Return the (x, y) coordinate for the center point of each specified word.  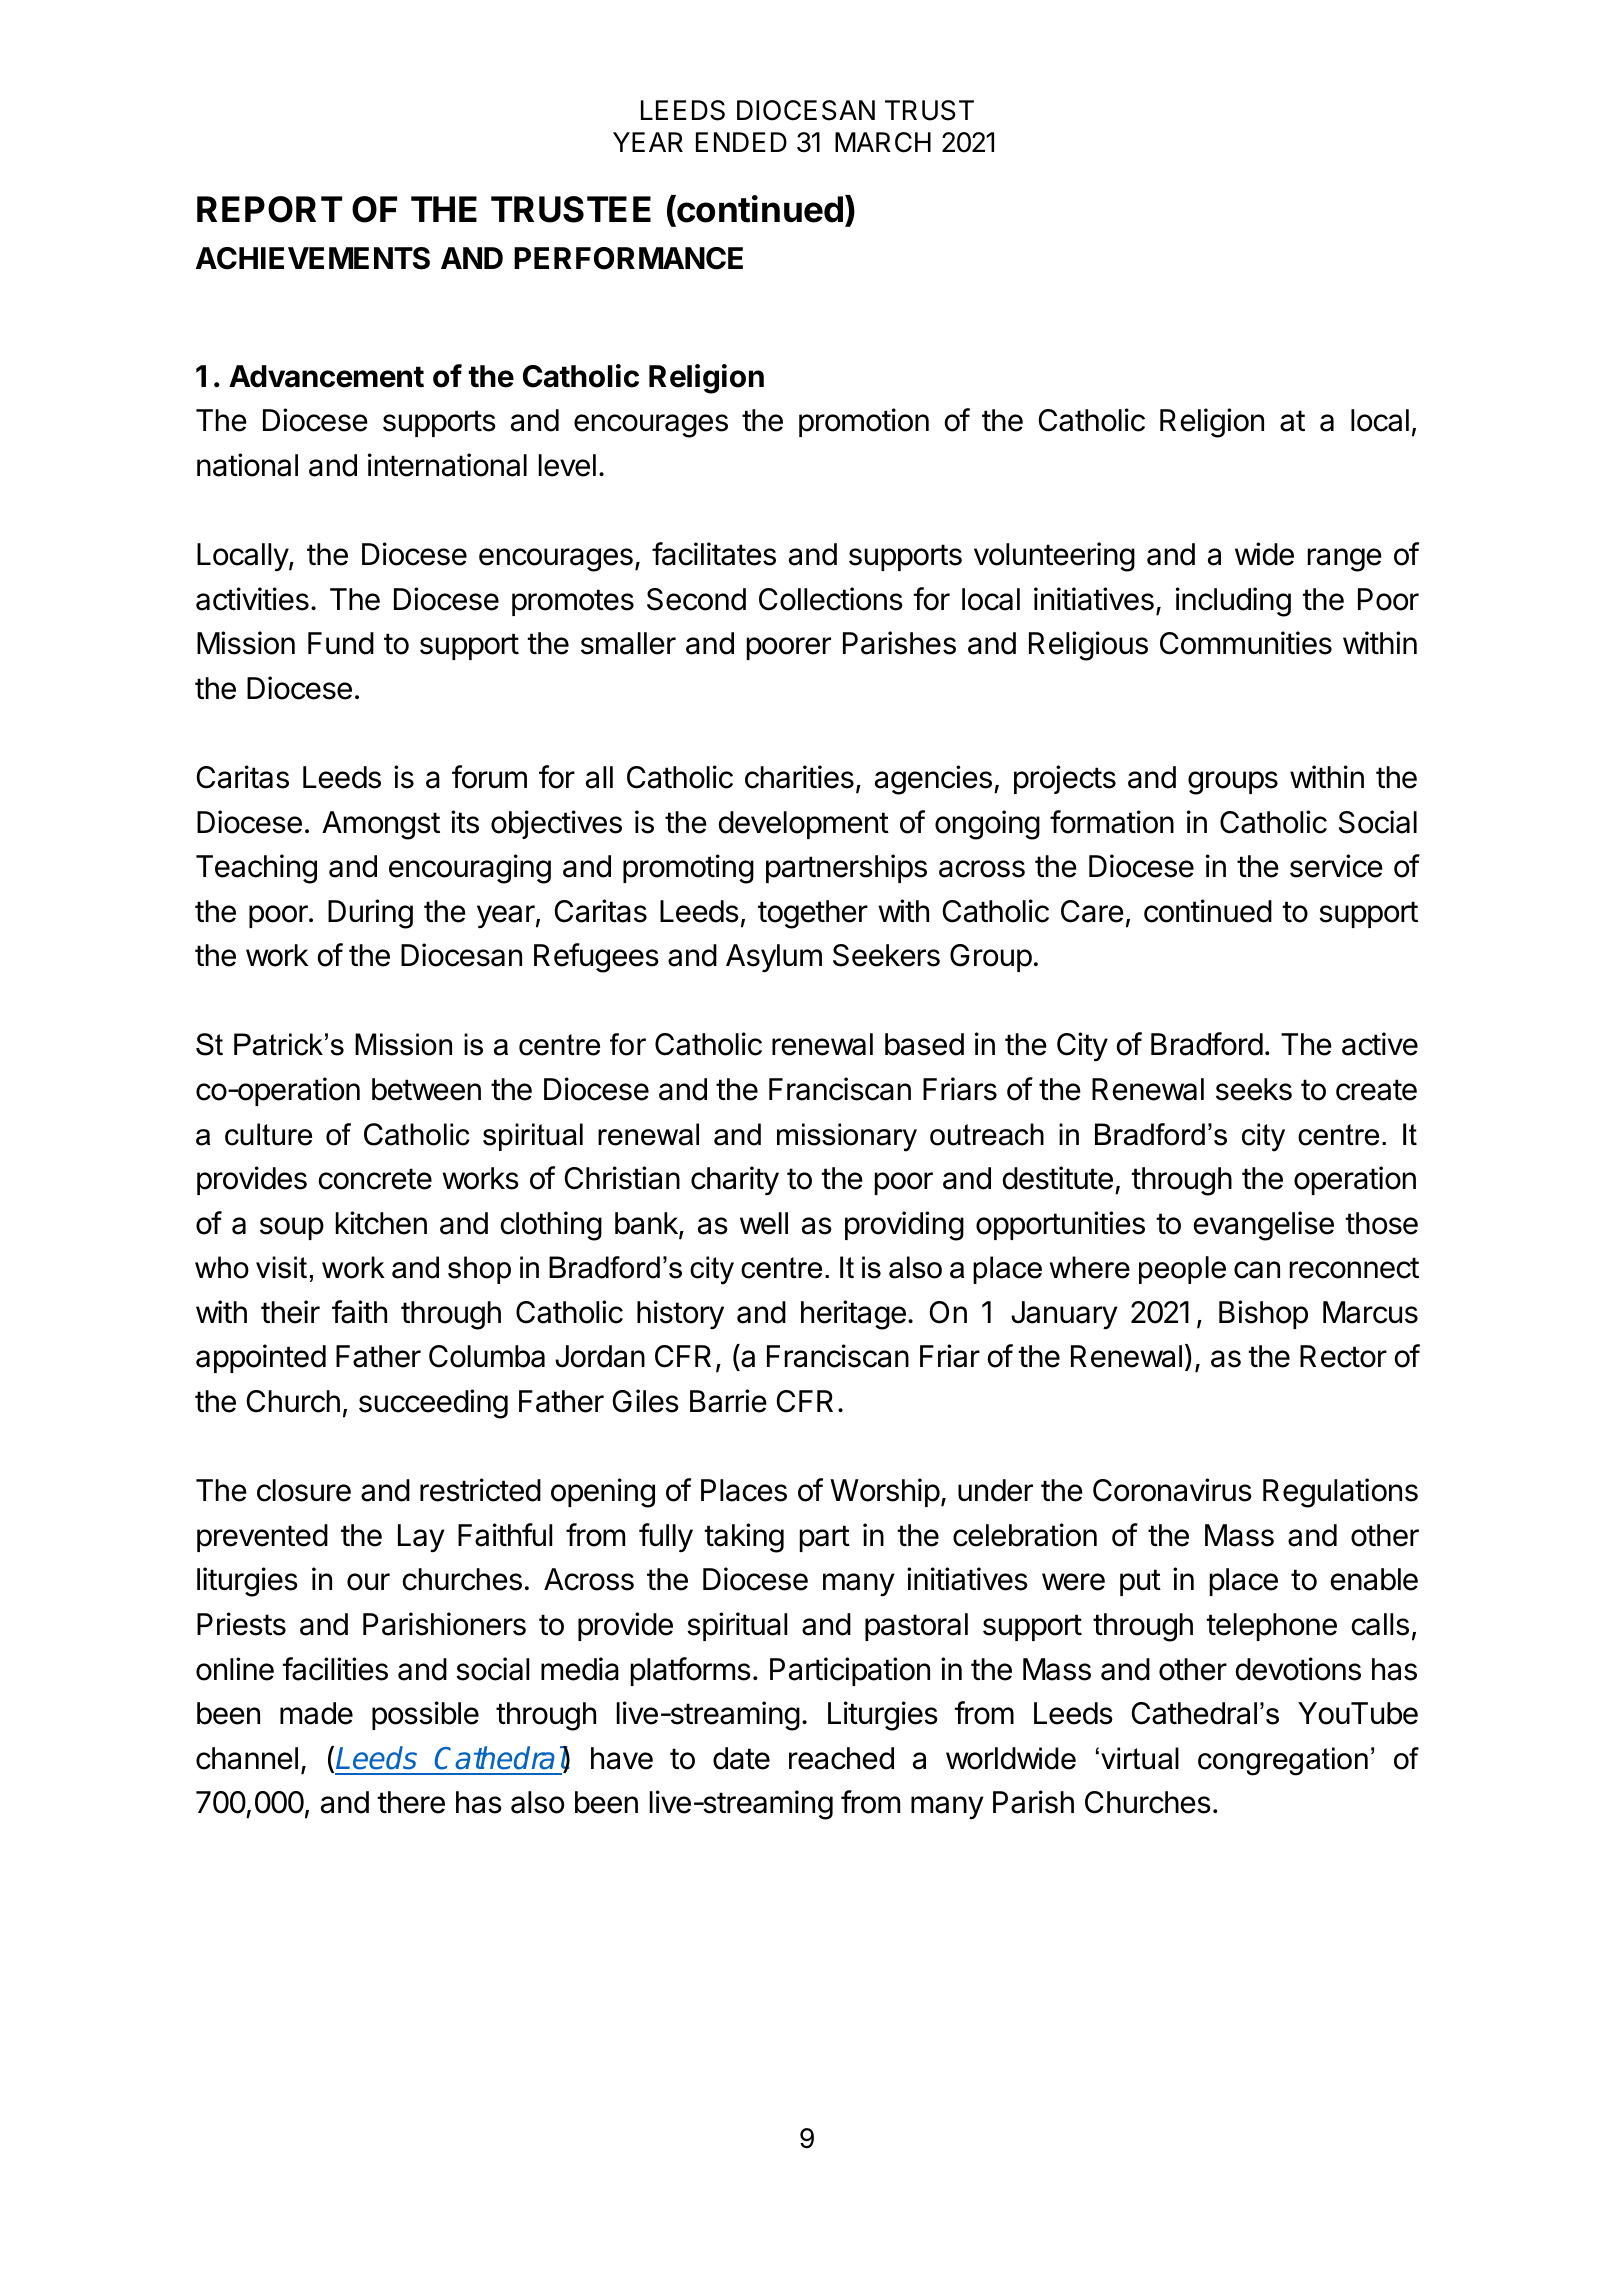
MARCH (883, 142)
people (1182, 1270)
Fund (341, 643)
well (764, 1223)
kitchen (381, 1223)
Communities (1246, 643)
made (316, 1713)
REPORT (269, 209)
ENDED (741, 142)
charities (799, 777)
